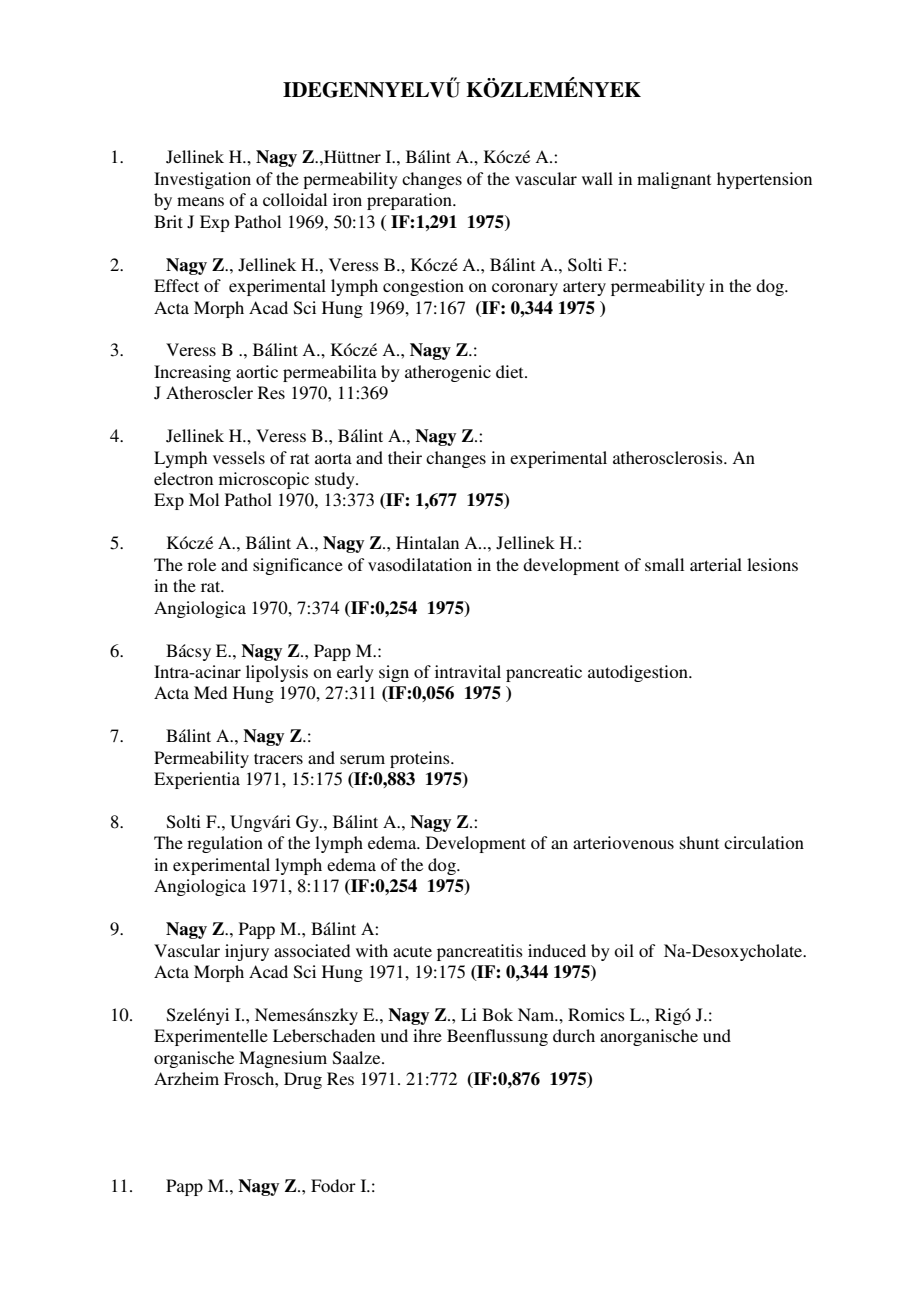 This image has height=1308, width=924. I want to click on arterial, so click(716, 564).
